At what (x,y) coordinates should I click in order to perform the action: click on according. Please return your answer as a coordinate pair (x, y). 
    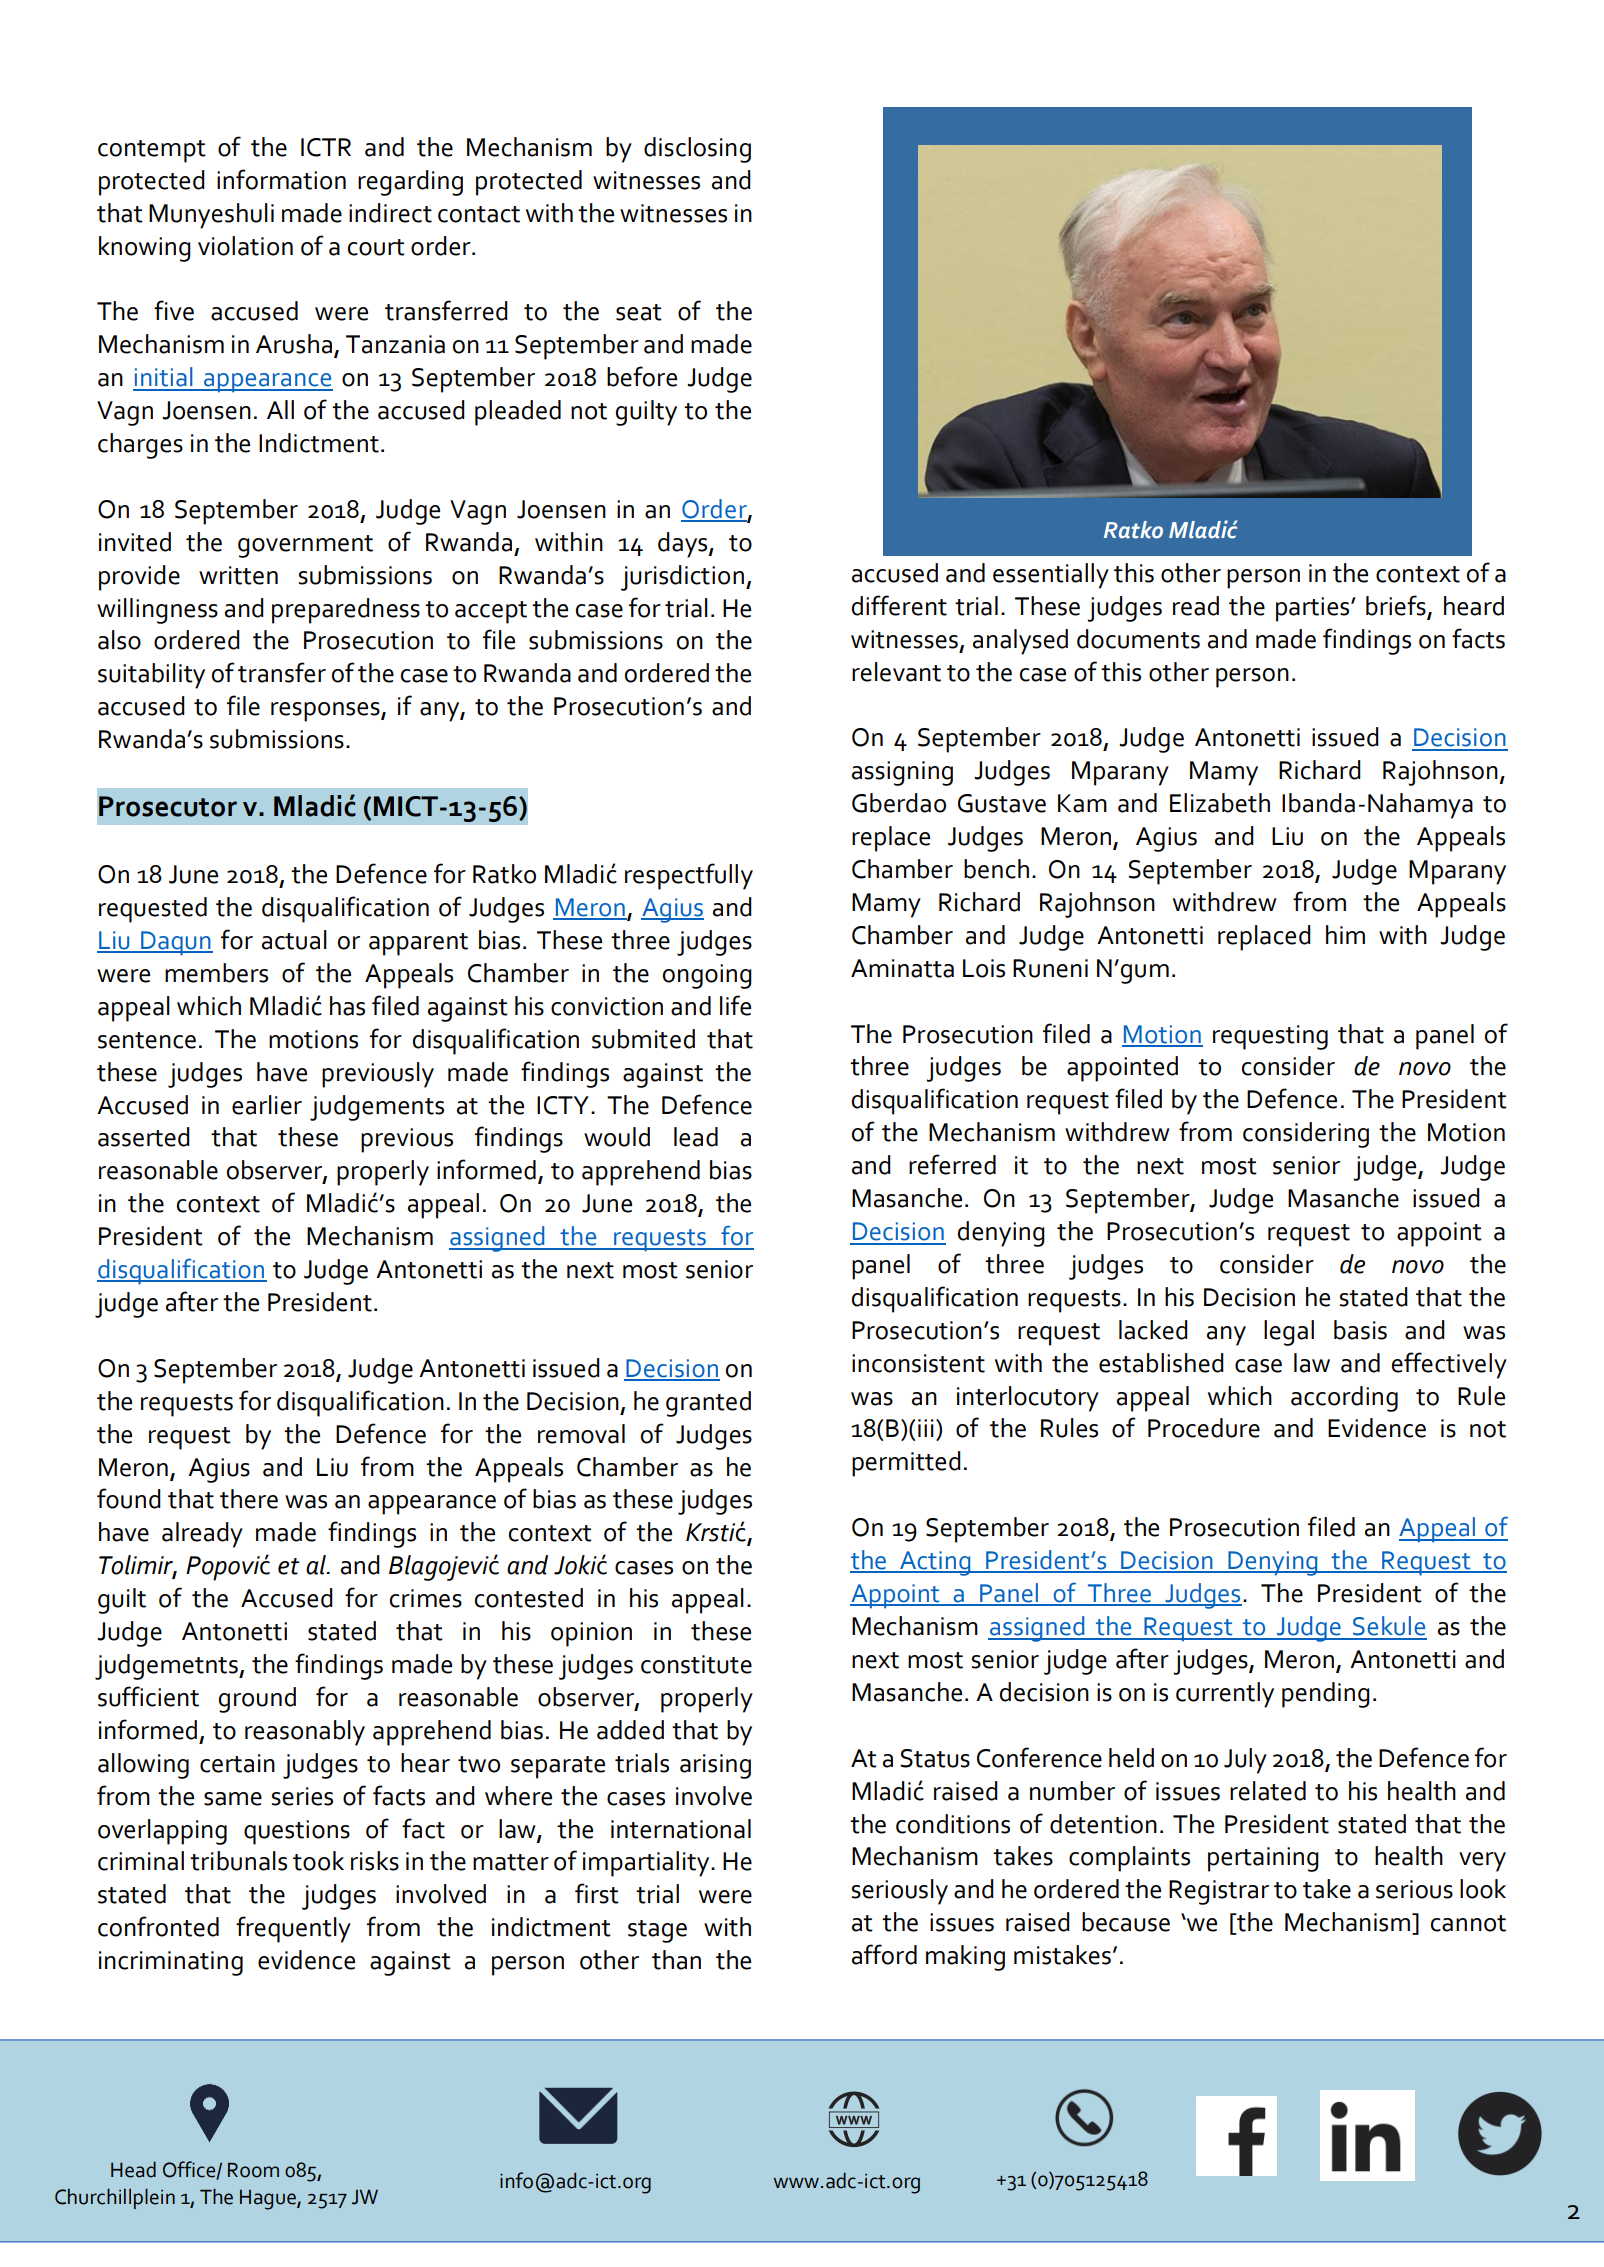
    Looking at the image, I should click on (1344, 1399).
